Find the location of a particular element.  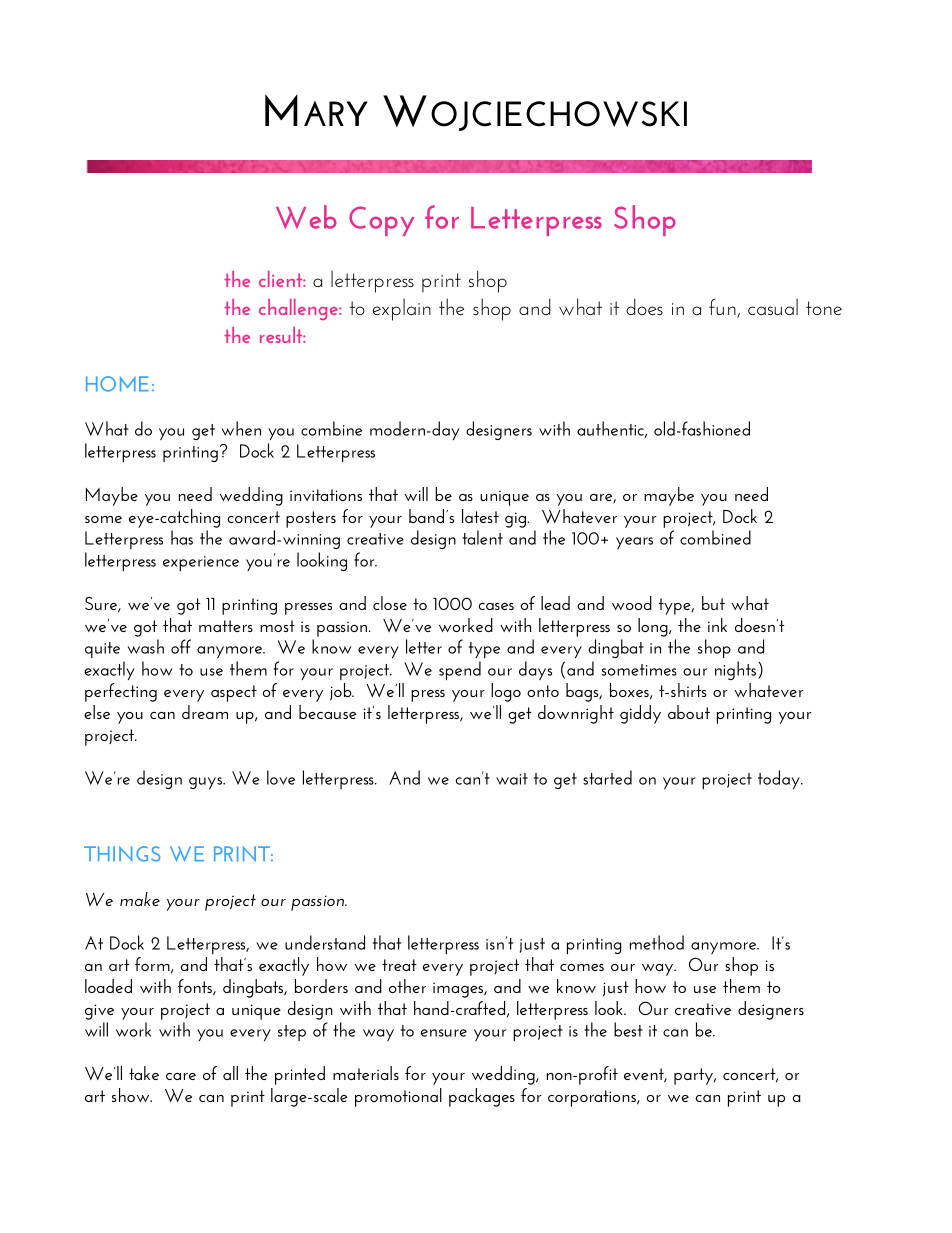

Copy is located at coordinates (381, 221).
